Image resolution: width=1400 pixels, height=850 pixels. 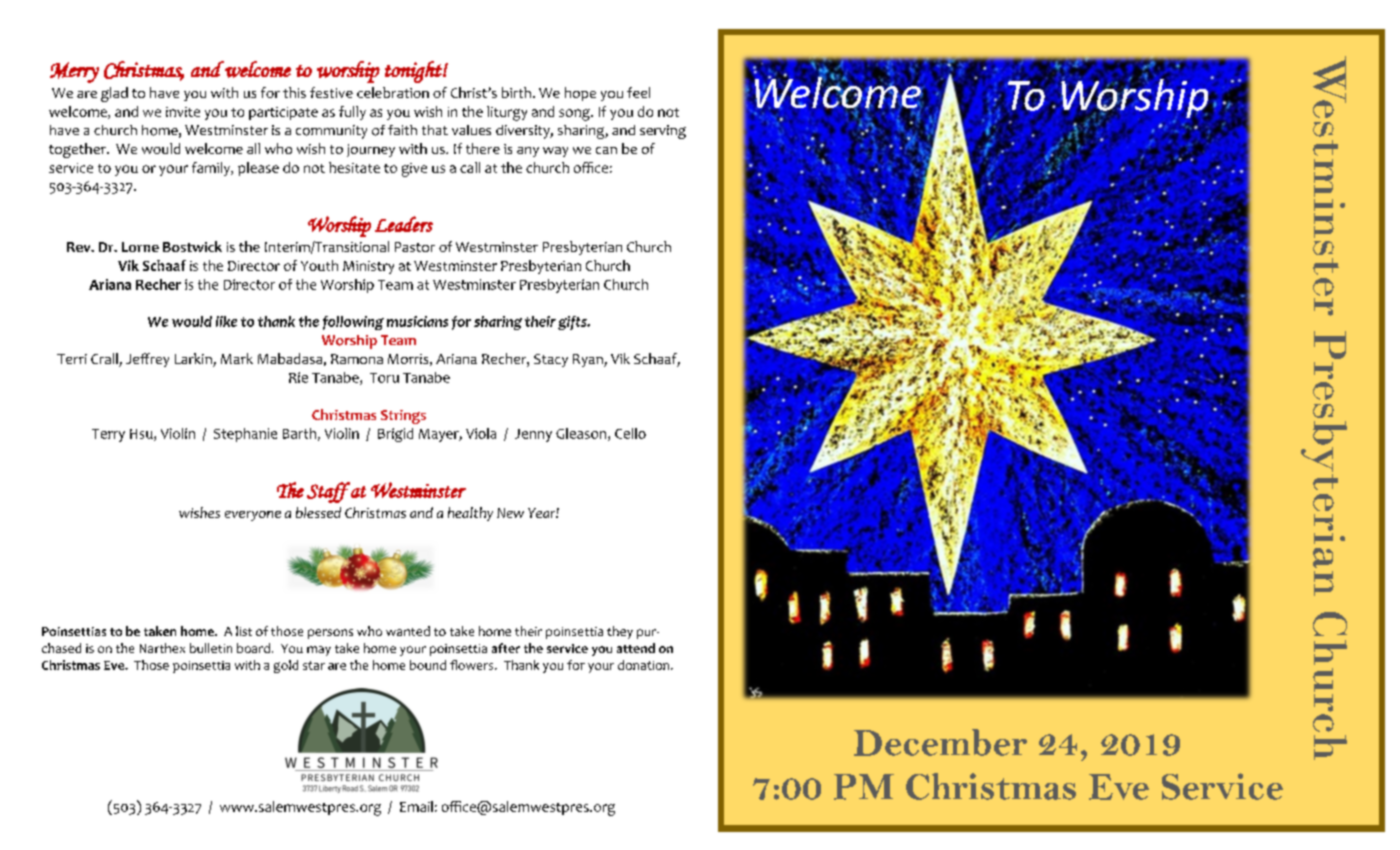 What do you see at coordinates (416, 806) in the screenshot?
I see `Email` at bounding box center [416, 806].
